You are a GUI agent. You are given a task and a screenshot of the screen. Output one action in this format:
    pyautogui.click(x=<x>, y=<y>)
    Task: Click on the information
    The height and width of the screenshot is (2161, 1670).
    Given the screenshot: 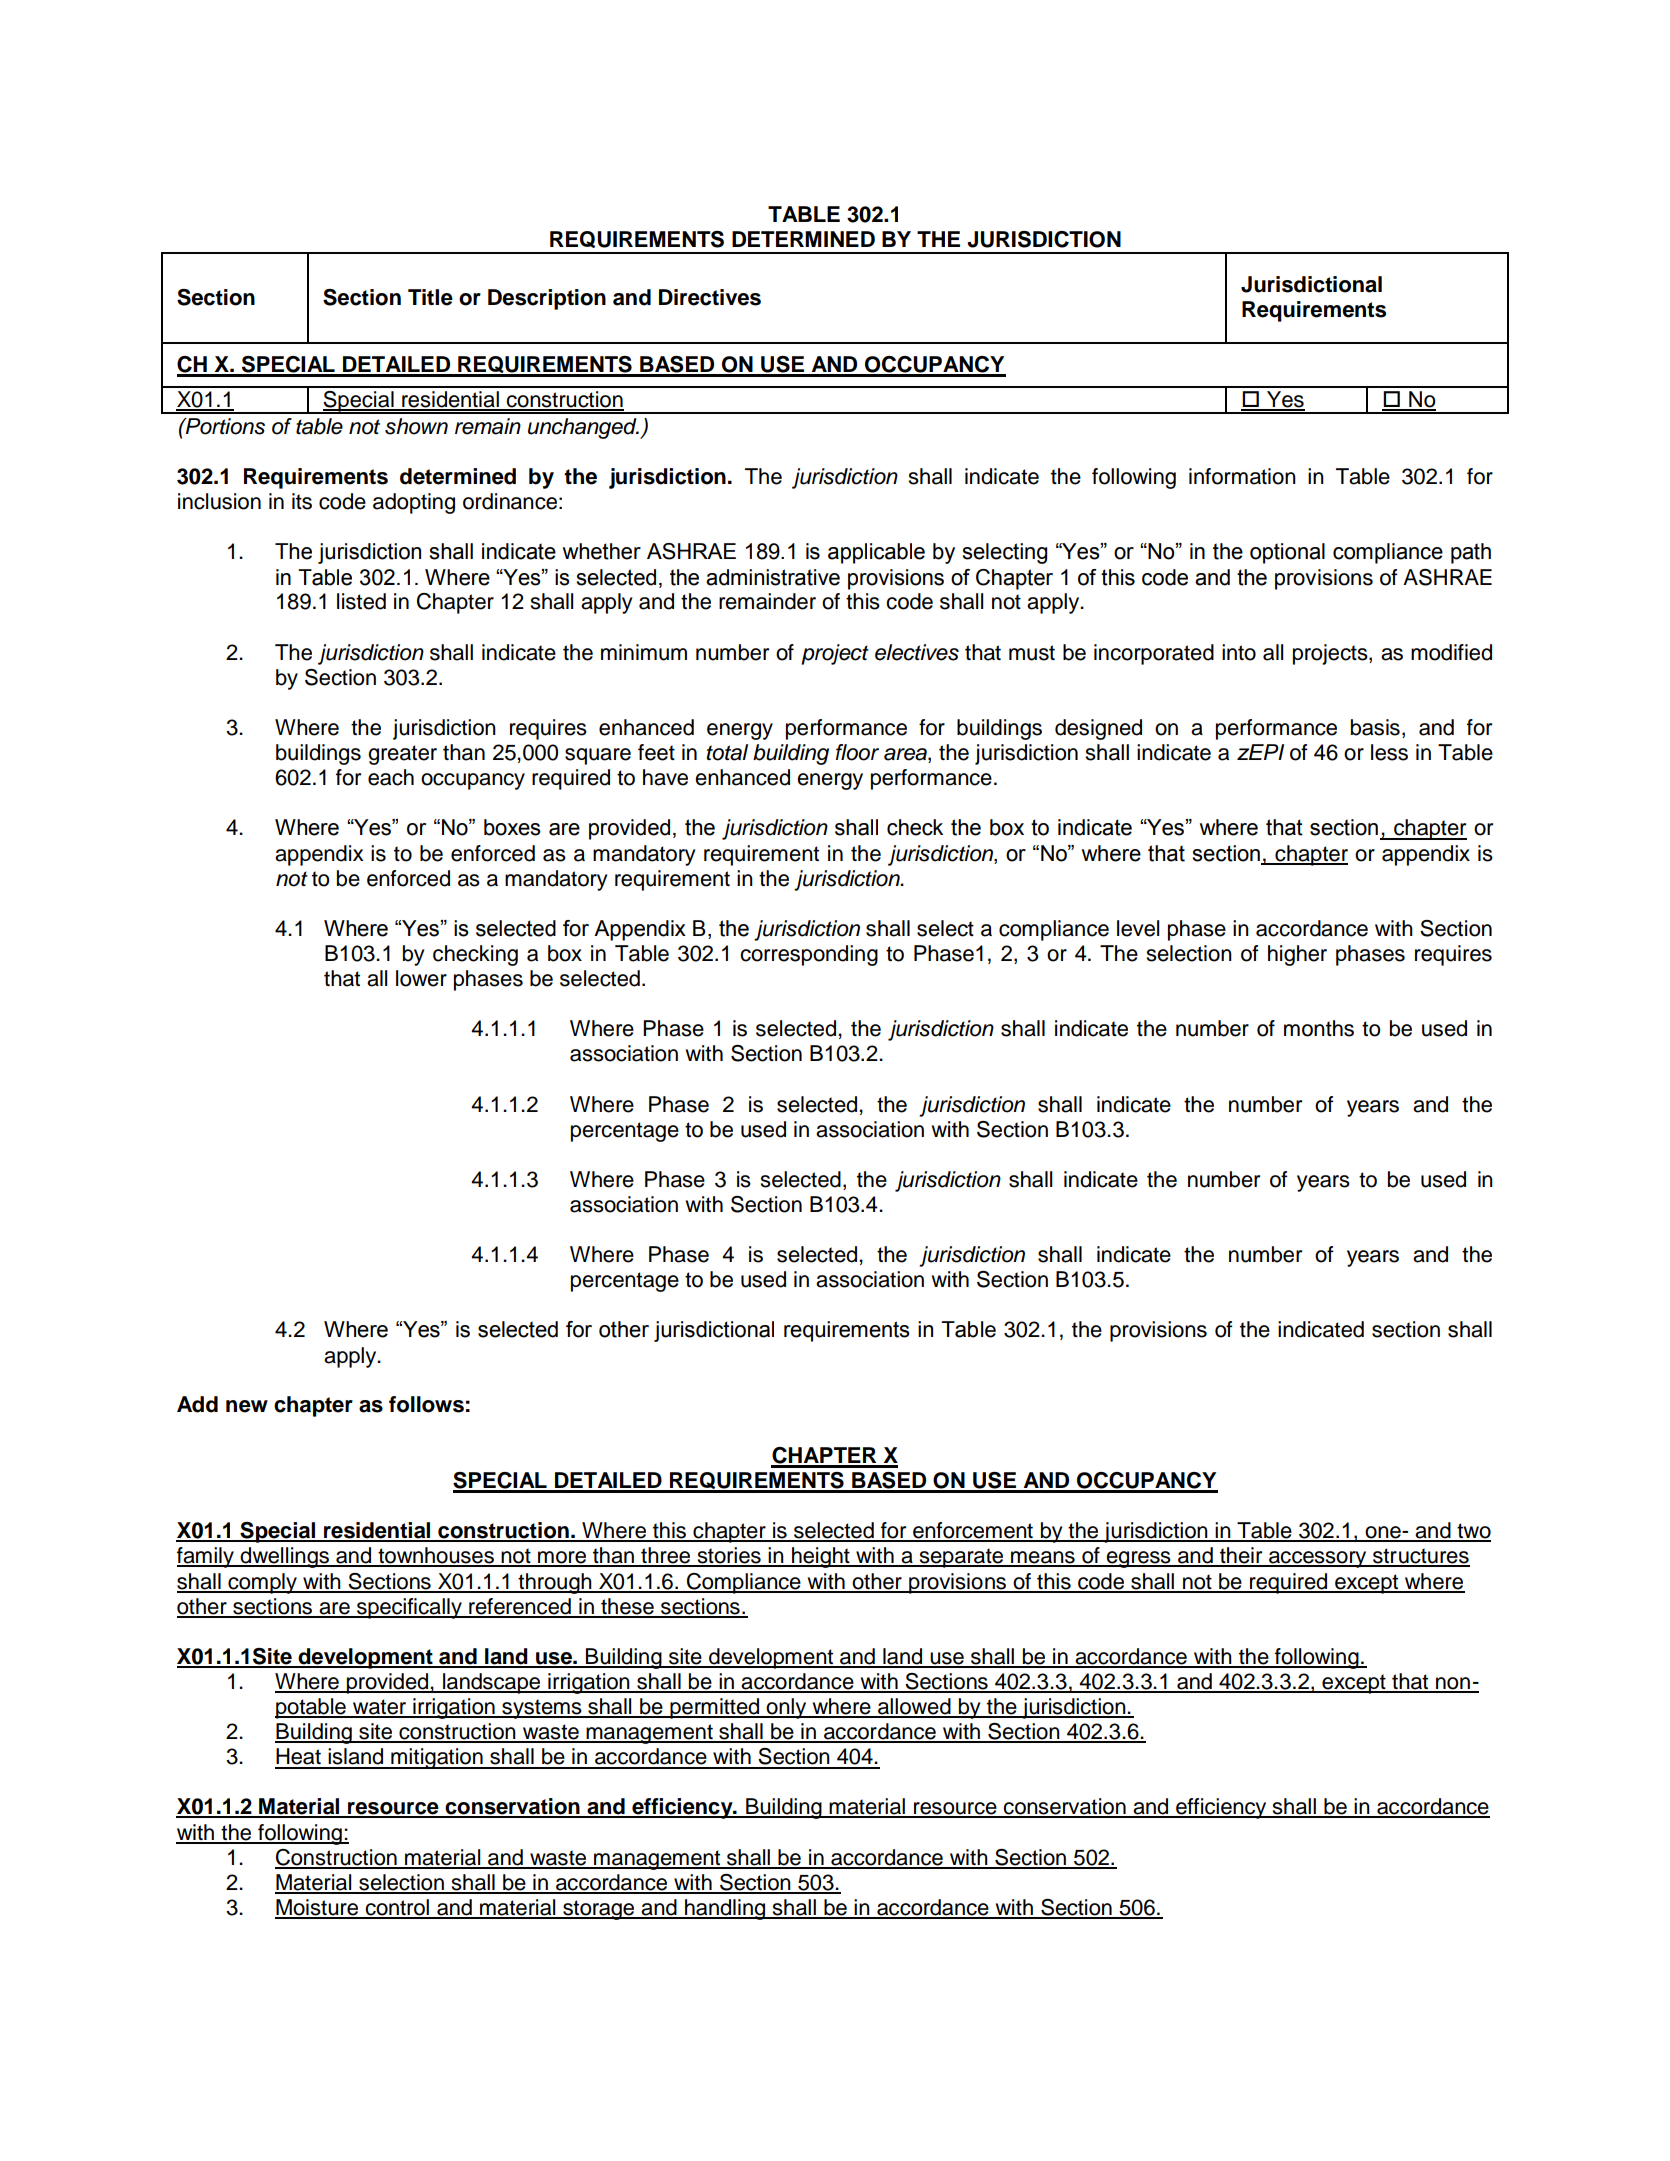 What is the action you would take?
    pyautogui.click(x=1242, y=476)
